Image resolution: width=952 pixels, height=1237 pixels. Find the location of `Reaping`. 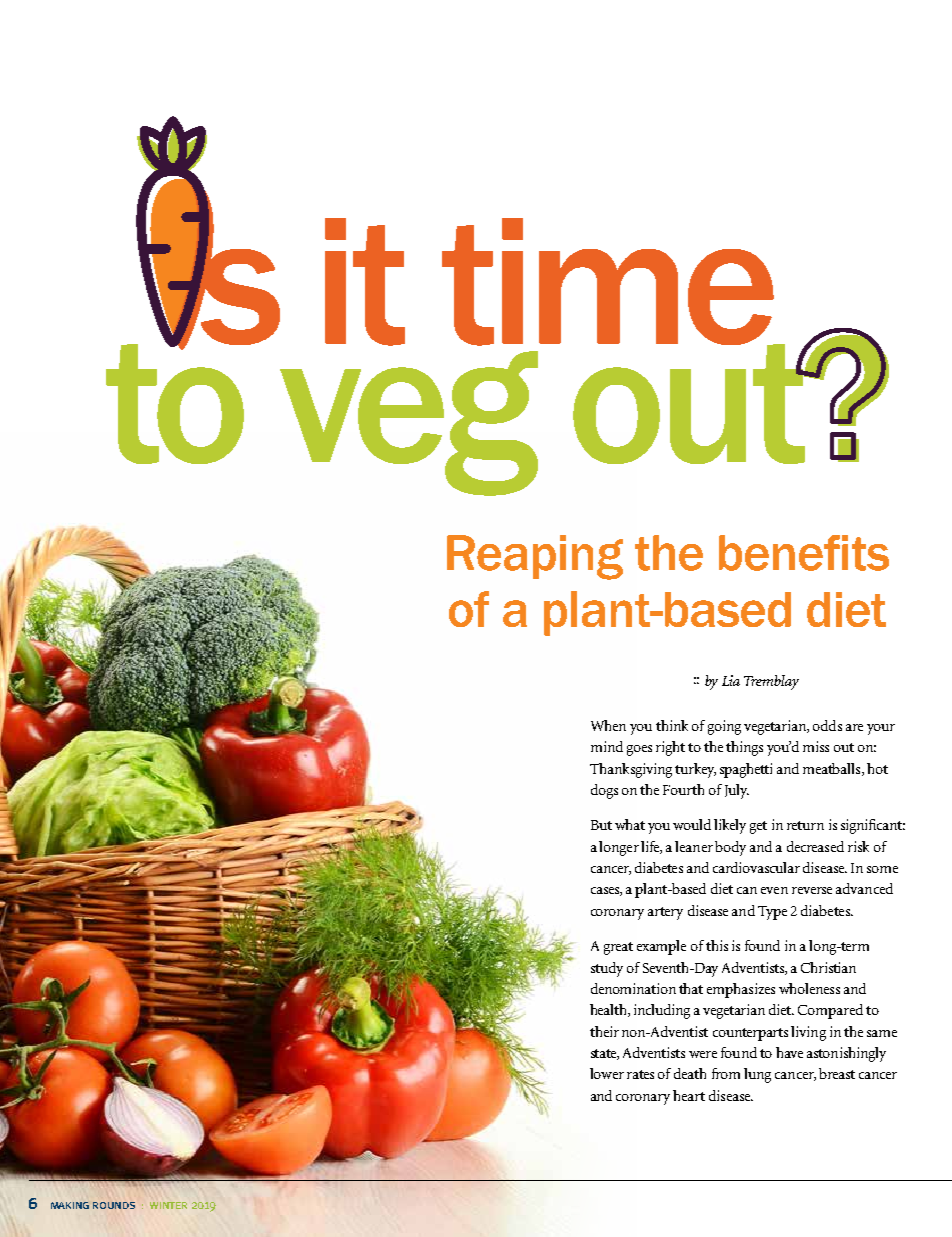

Reaping is located at coordinates (535, 557).
